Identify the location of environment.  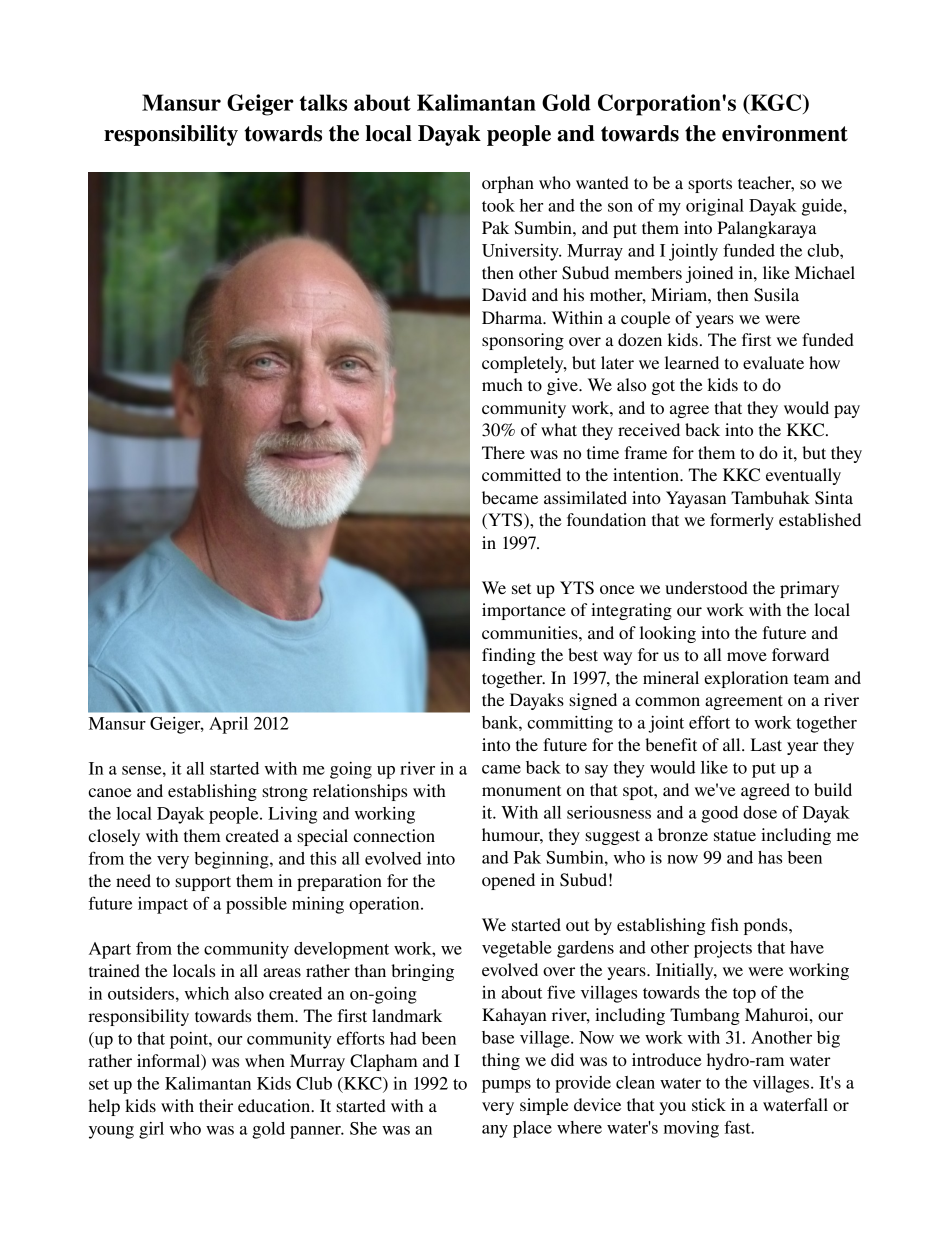
(785, 133).
